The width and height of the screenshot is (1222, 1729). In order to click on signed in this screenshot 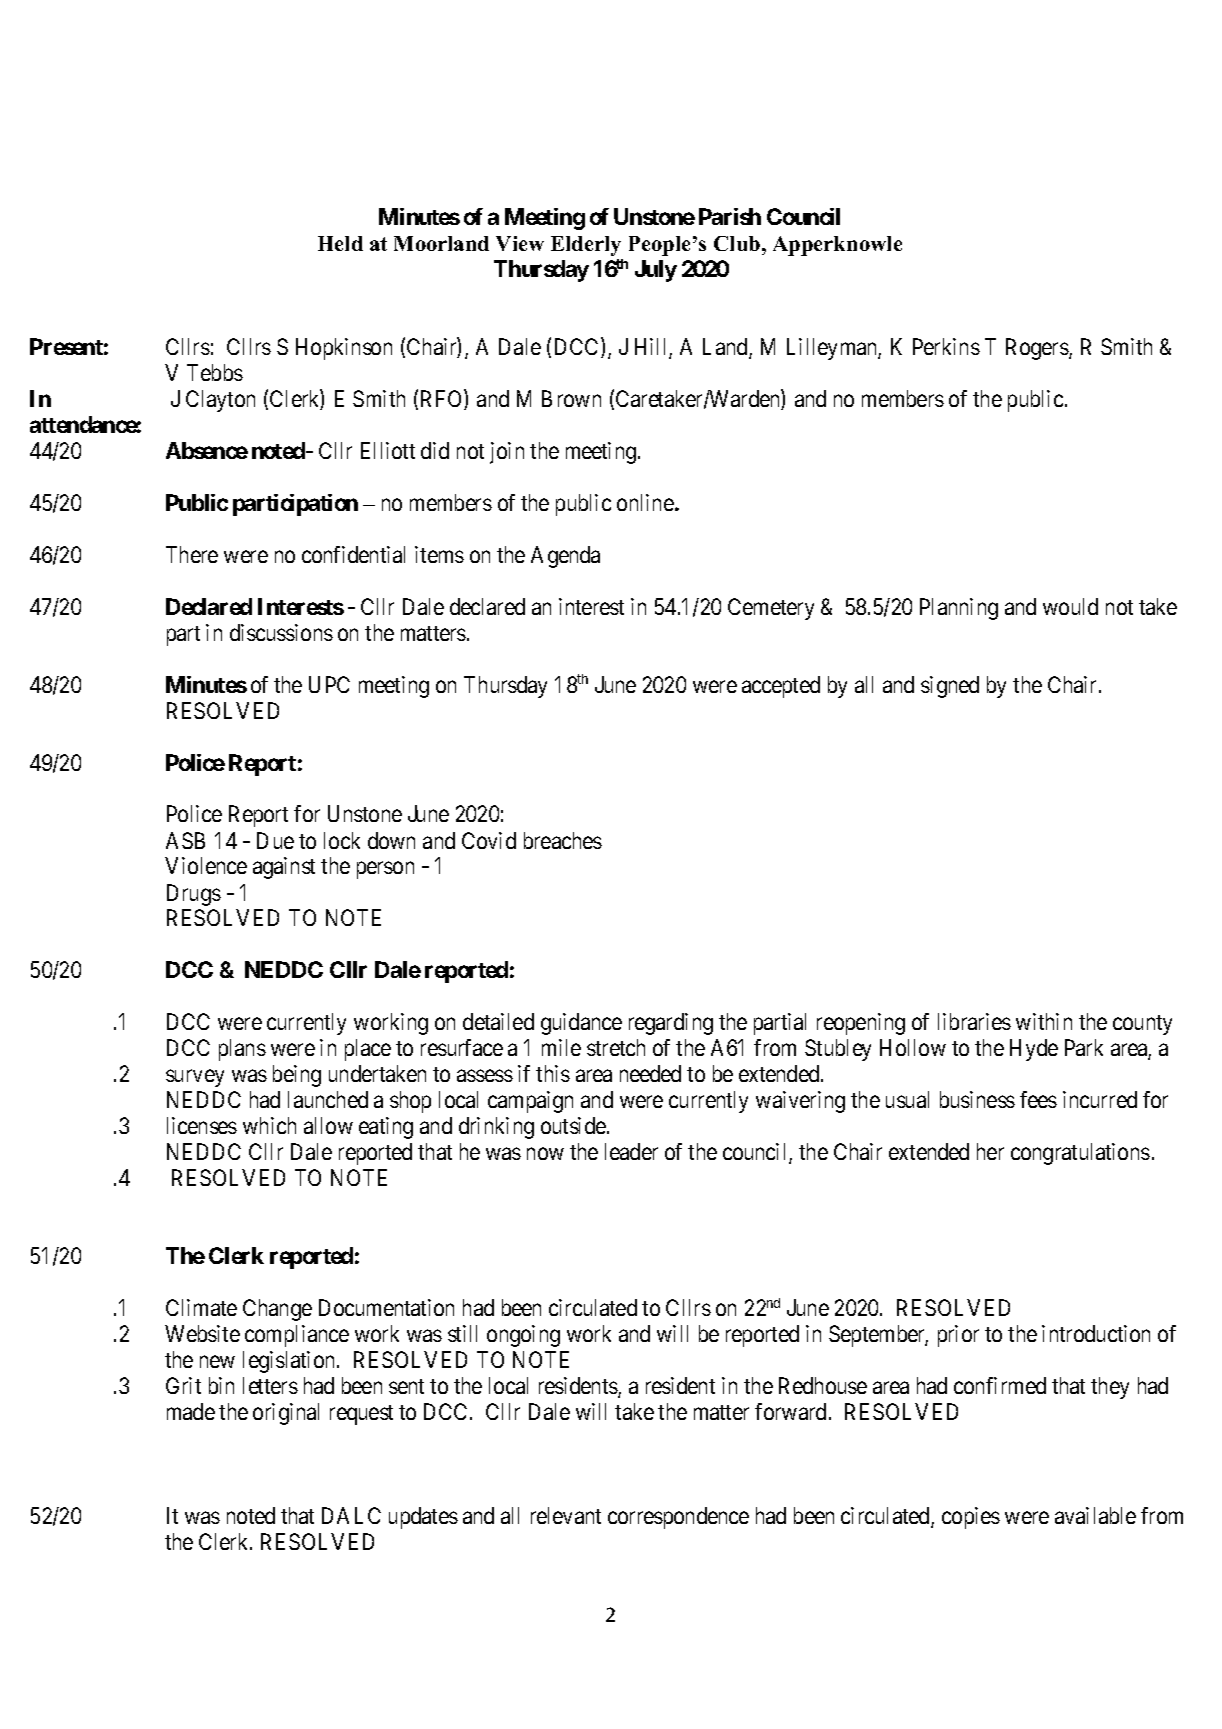, I will do `click(950, 687)`.
